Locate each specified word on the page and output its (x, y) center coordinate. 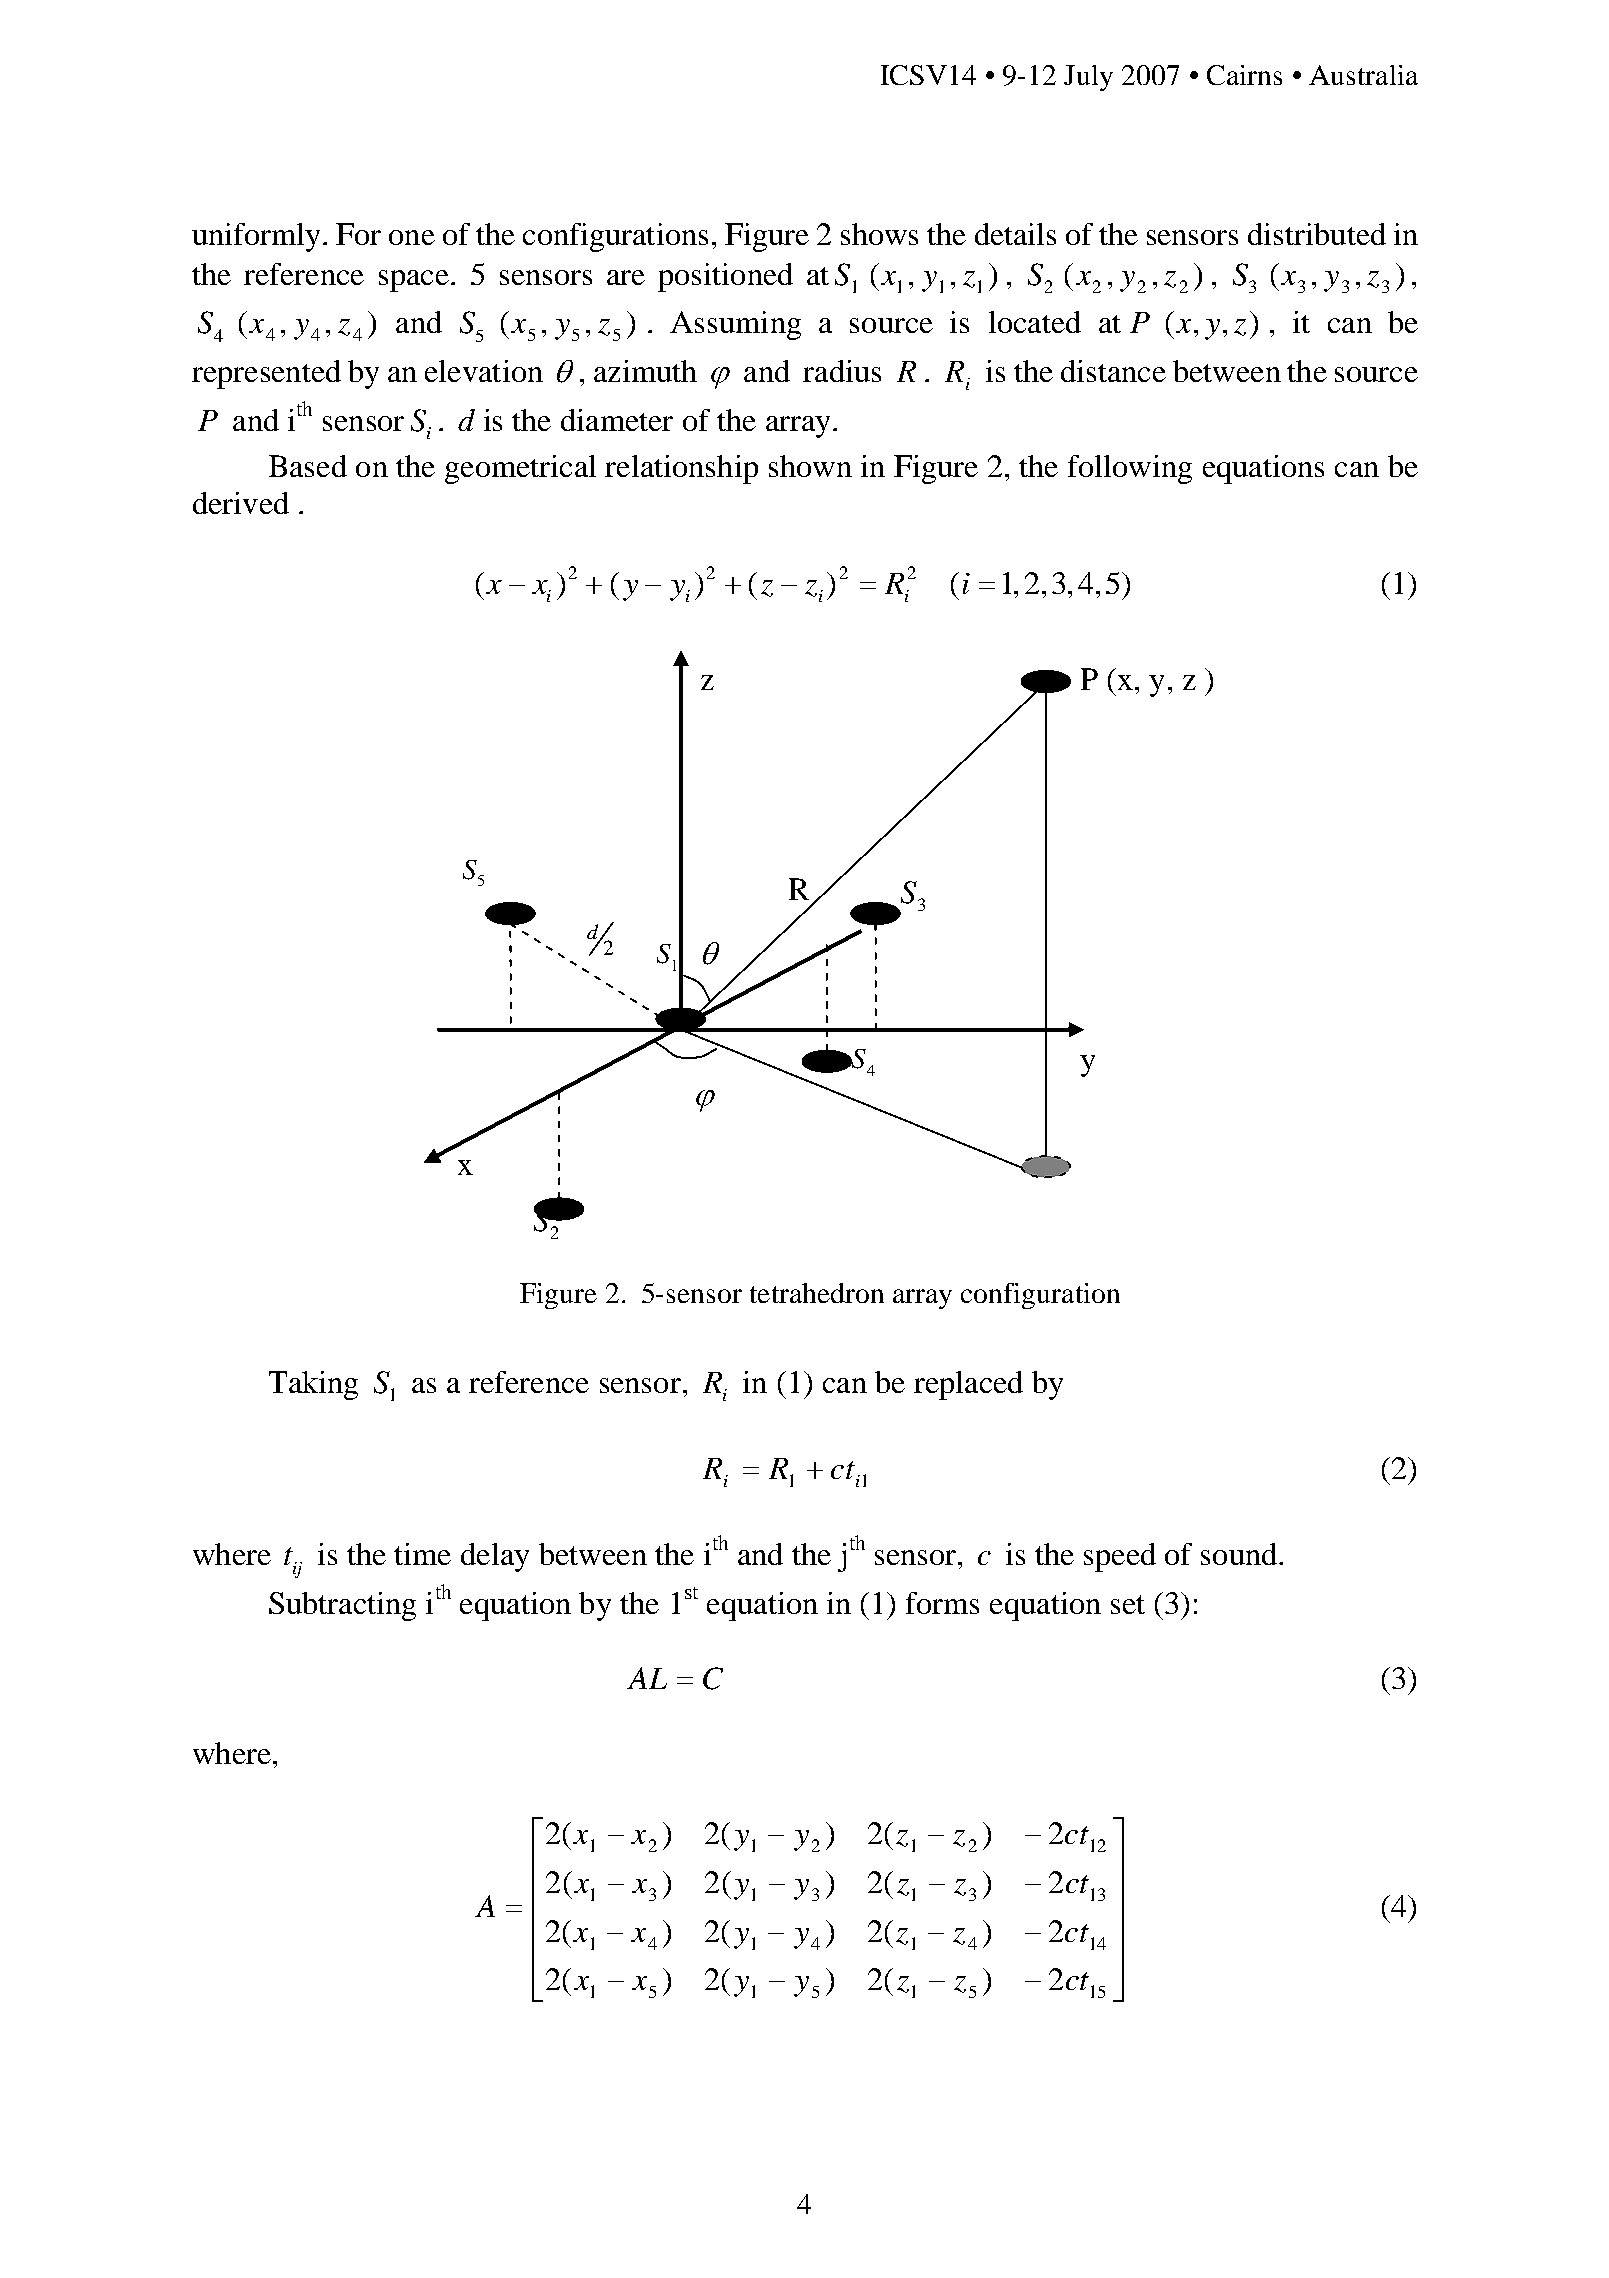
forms (942, 1603)
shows (879, 234)
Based (308, 466)
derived (241, 503)
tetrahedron (817, 1293)
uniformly (256, 237)
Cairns (1244, 75)
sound (1240, 1554)
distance (1113, 371)
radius (842, 371)
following (1130, 469)
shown (810, 466)
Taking (313, 1385)
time (422, 1554)
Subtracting (342, 1606)
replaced (968, 1385)
